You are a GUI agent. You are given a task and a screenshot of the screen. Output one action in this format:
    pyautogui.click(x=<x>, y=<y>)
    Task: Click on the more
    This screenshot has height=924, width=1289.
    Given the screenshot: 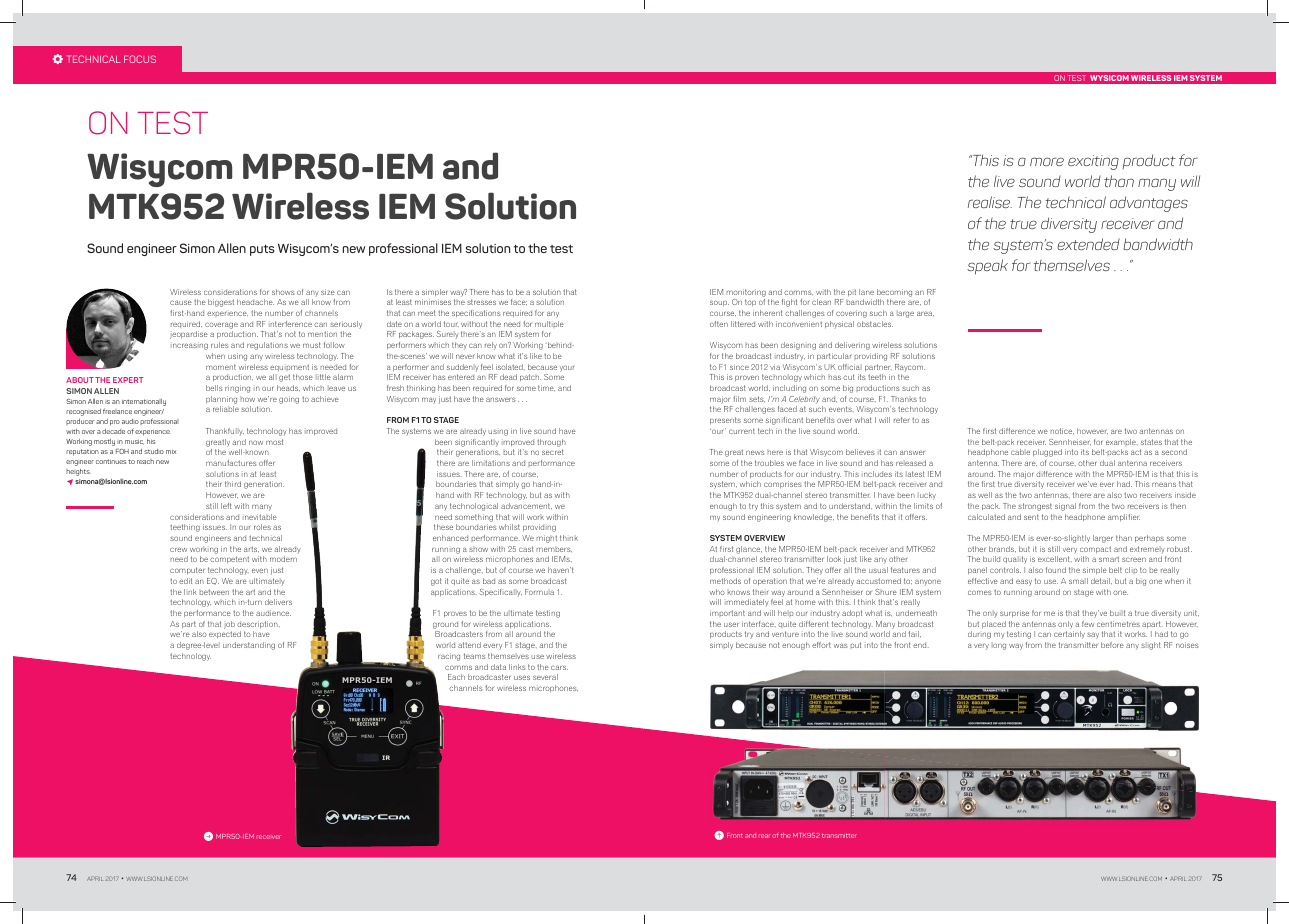 What is the action you would take?
    pyautogui.click(x=1047, y=161)
